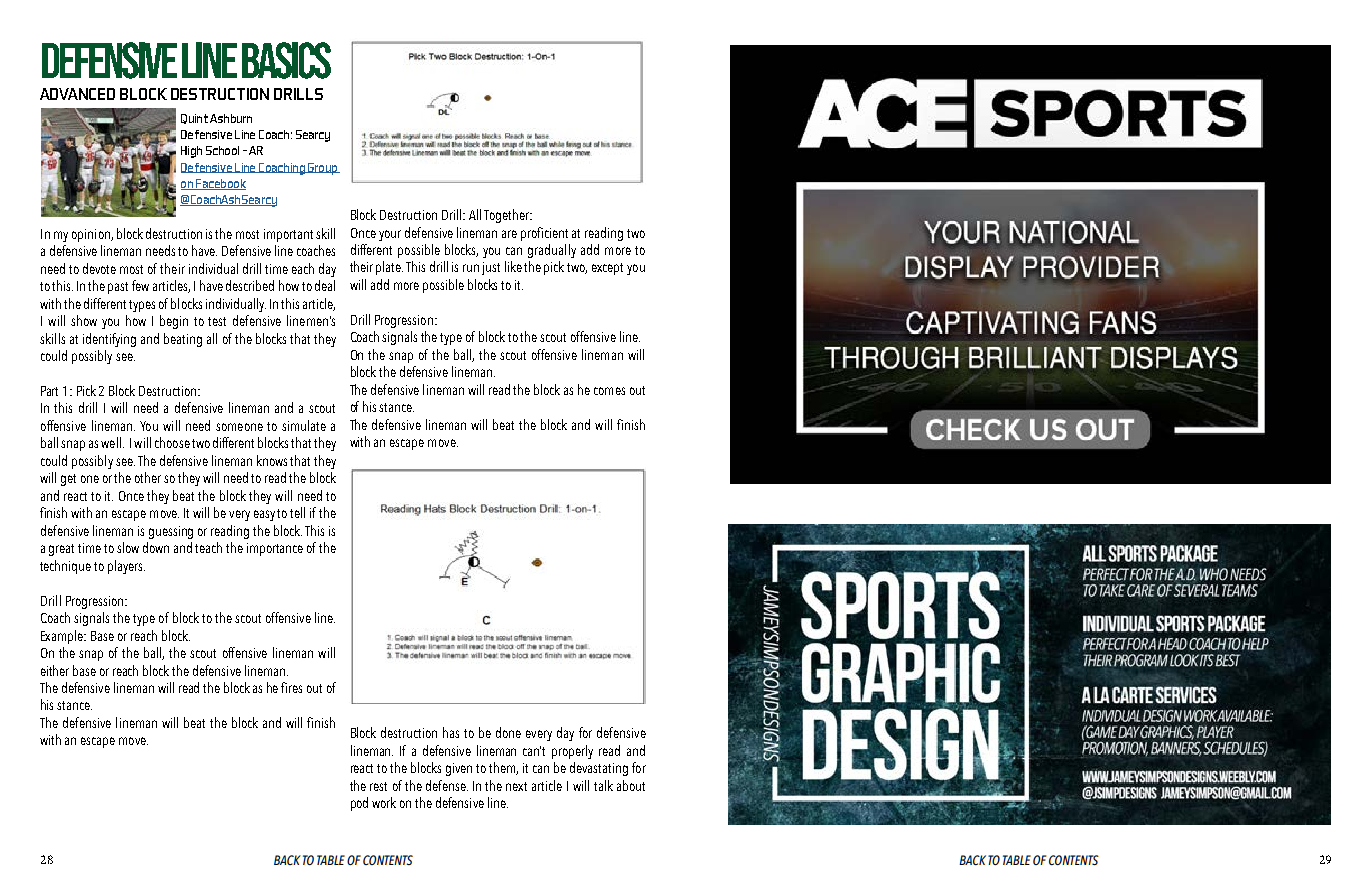  Describe the element at coordinates (77, 94) in the screenshot. I see `ADVANCED` at that location.
